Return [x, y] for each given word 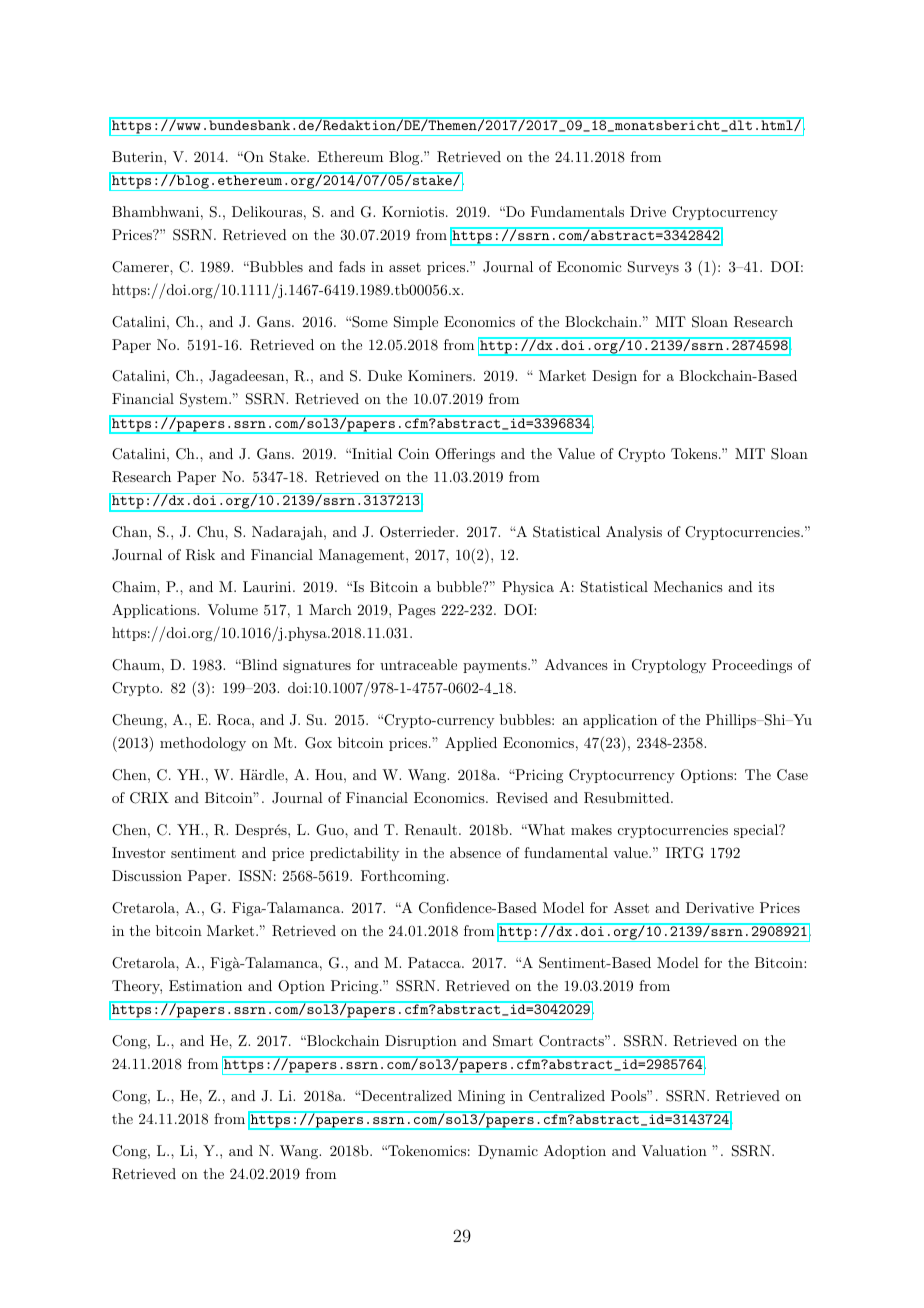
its [766, 587]
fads [352, 266]
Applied [471, 744]
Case [792, 775]
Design [614, 377]
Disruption [421, 1042]
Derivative [720, 907]
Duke [385, 375]
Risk [200, 555]
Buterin [138, 156]
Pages [417, 611]
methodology [203, 744]
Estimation [205, 985]
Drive [648, 211]
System [205, 400]
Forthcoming [404, 877]
